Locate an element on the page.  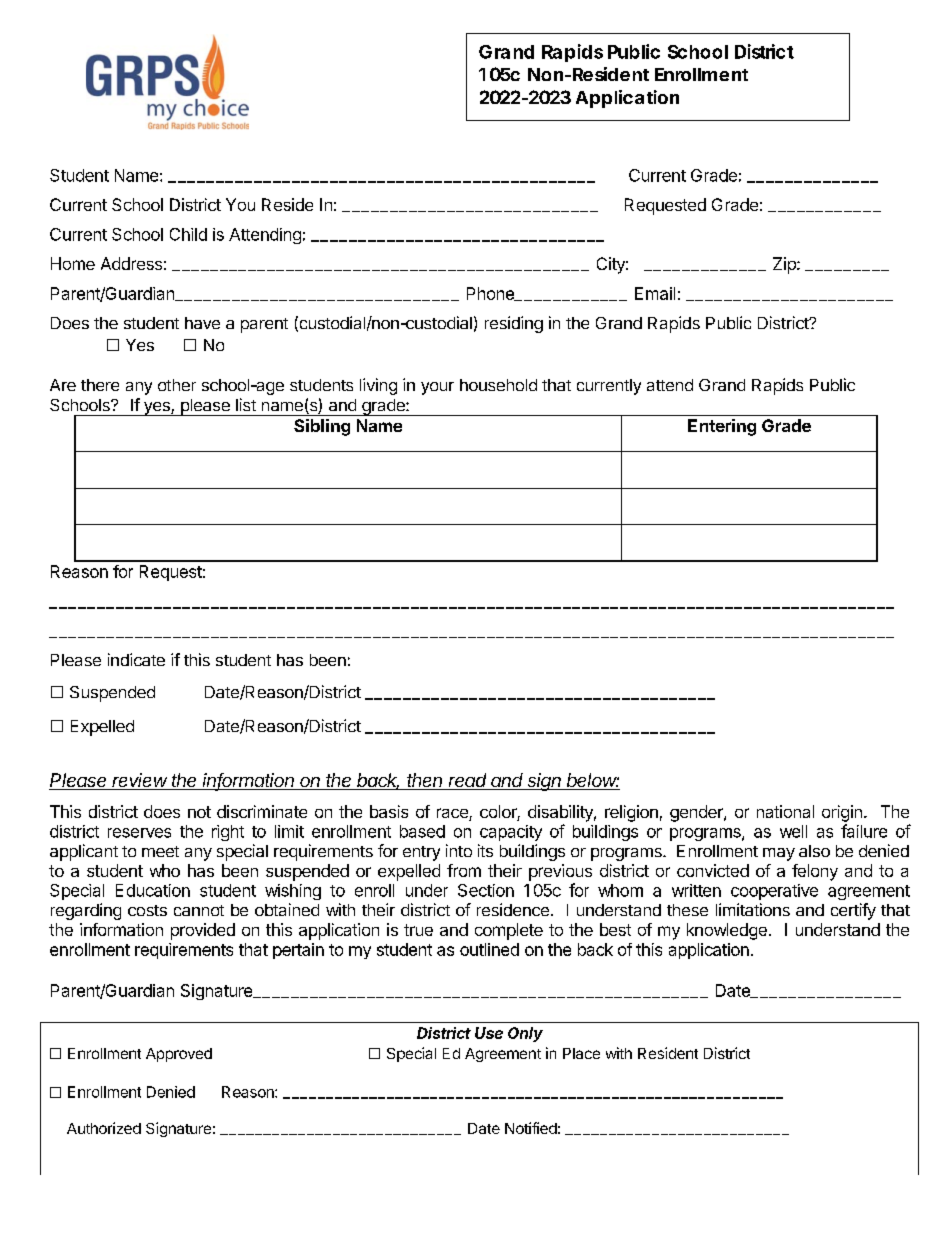
Education is located at coordinates (153, 890).
